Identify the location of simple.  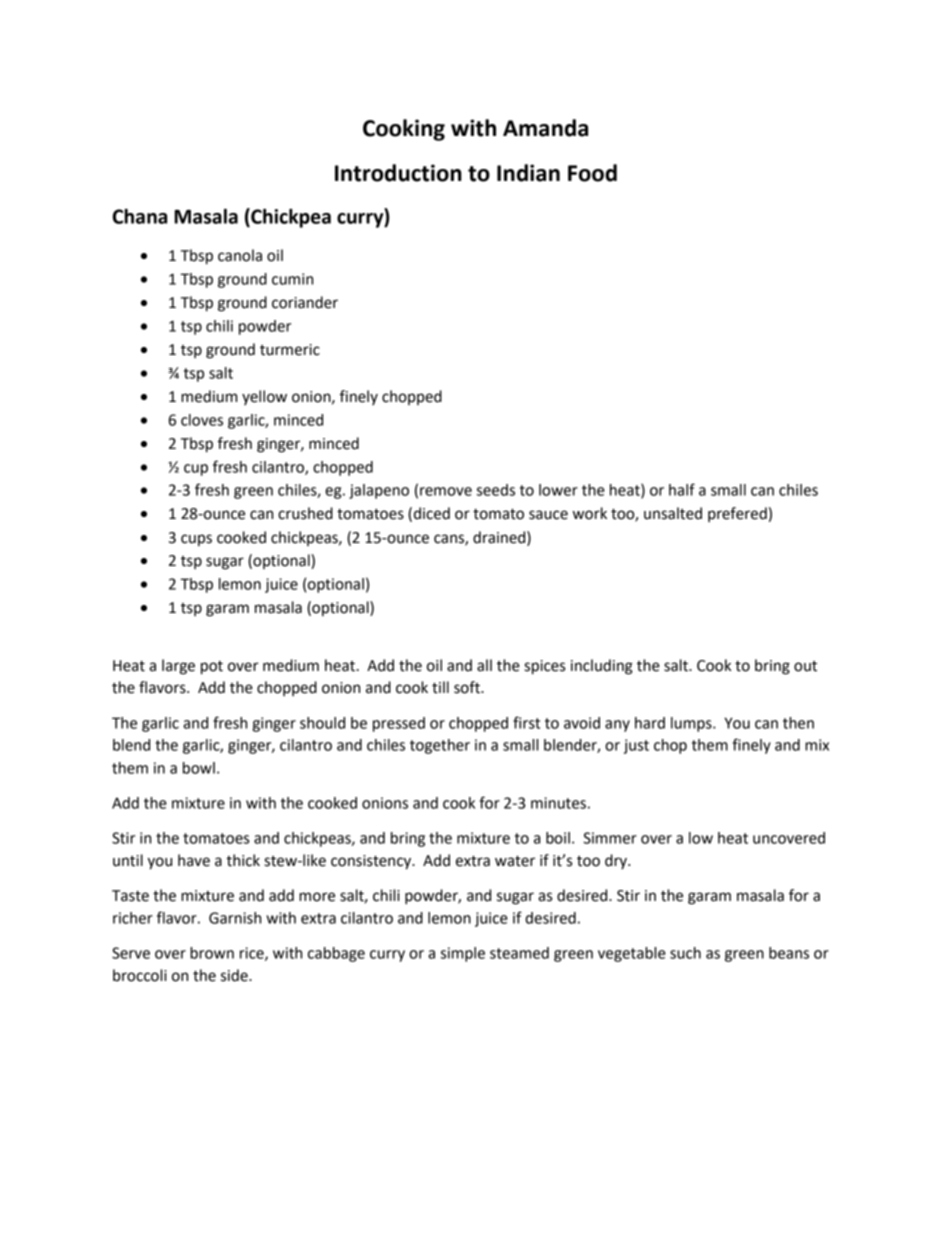
(463, 954).
